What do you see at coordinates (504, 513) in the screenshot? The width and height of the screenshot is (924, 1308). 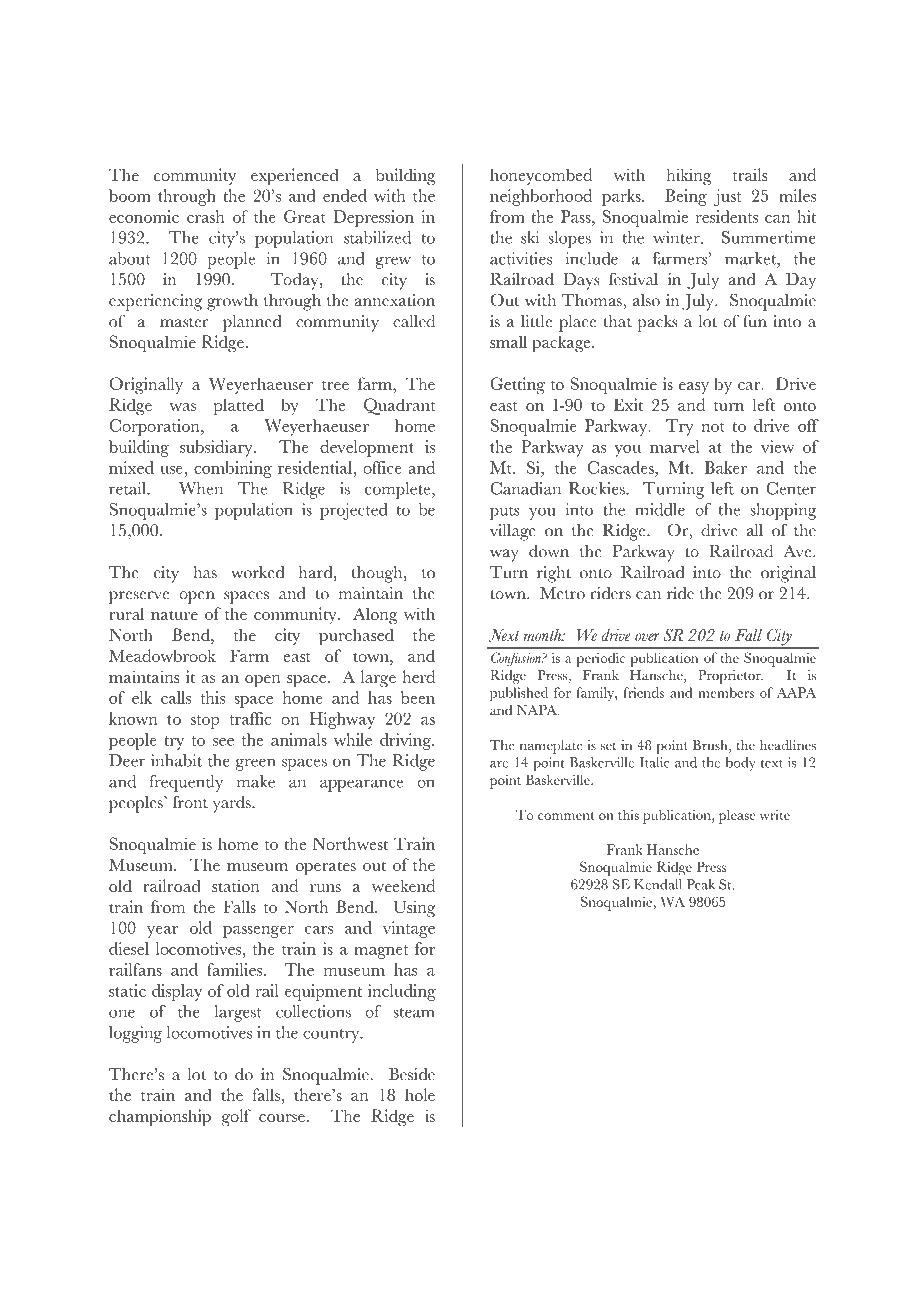 I see `puts` at bounding box center [504, 513].
